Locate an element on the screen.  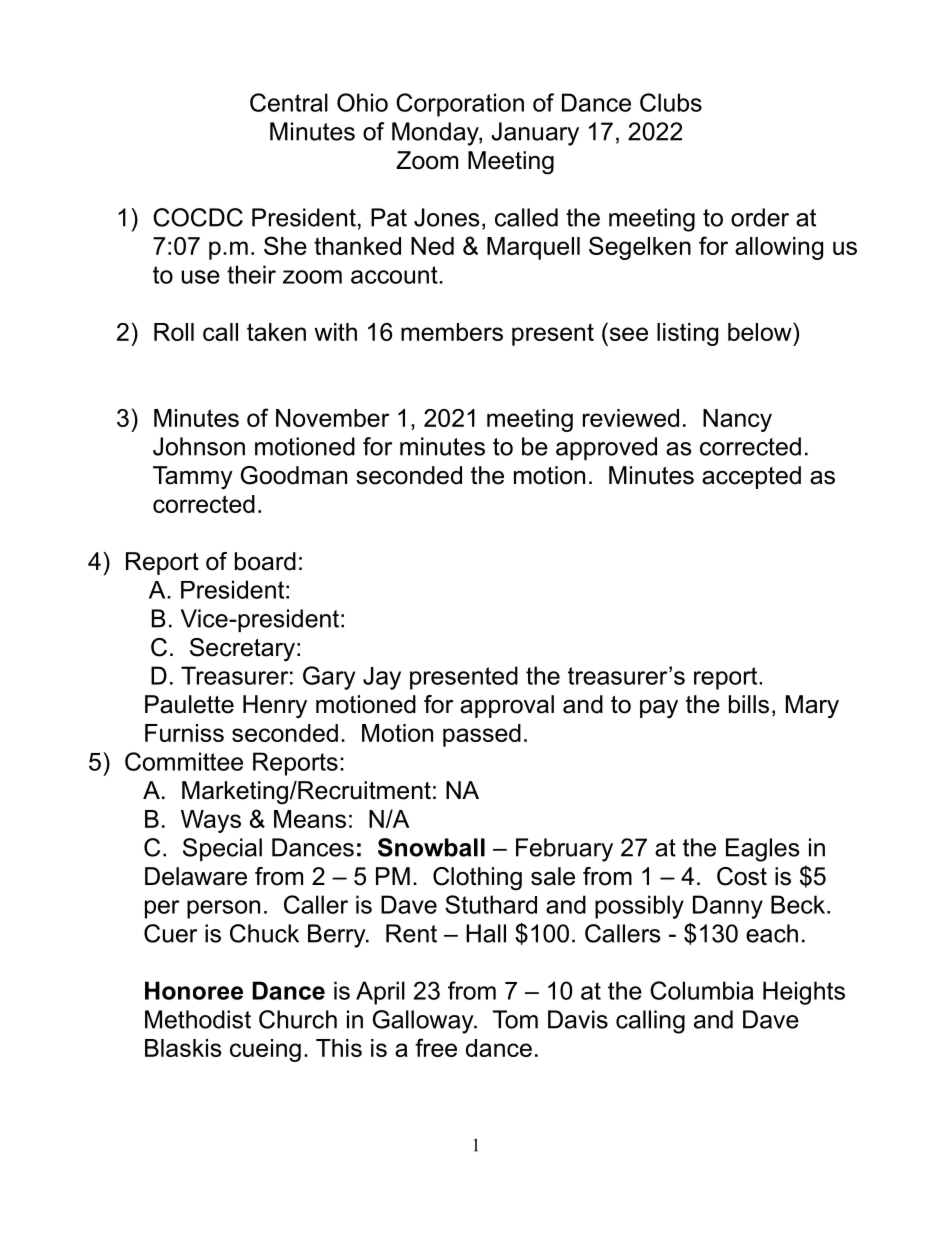
Secretary is located at coordinates (242, 650).
